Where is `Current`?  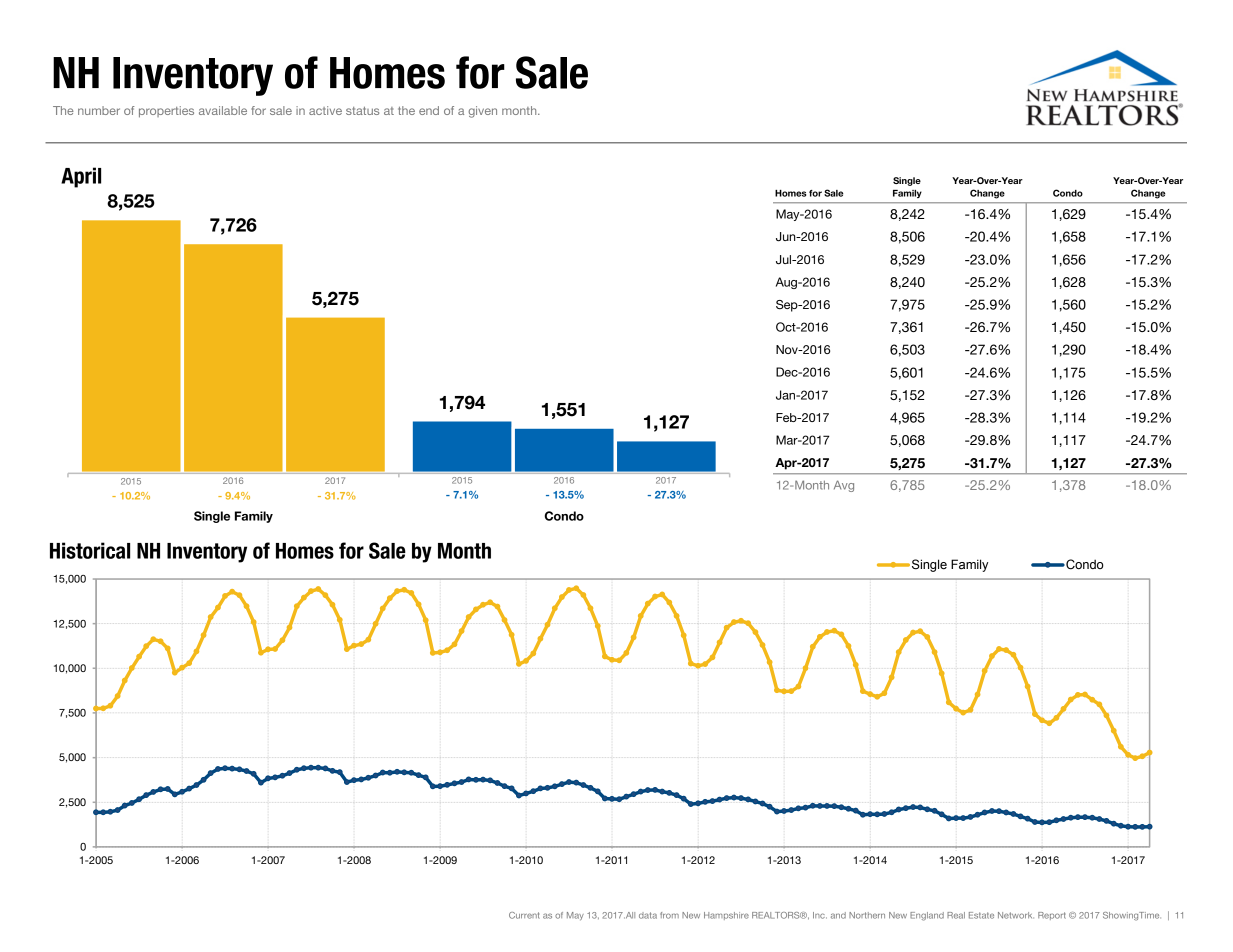 Current is located at coordinates (524, 915).
